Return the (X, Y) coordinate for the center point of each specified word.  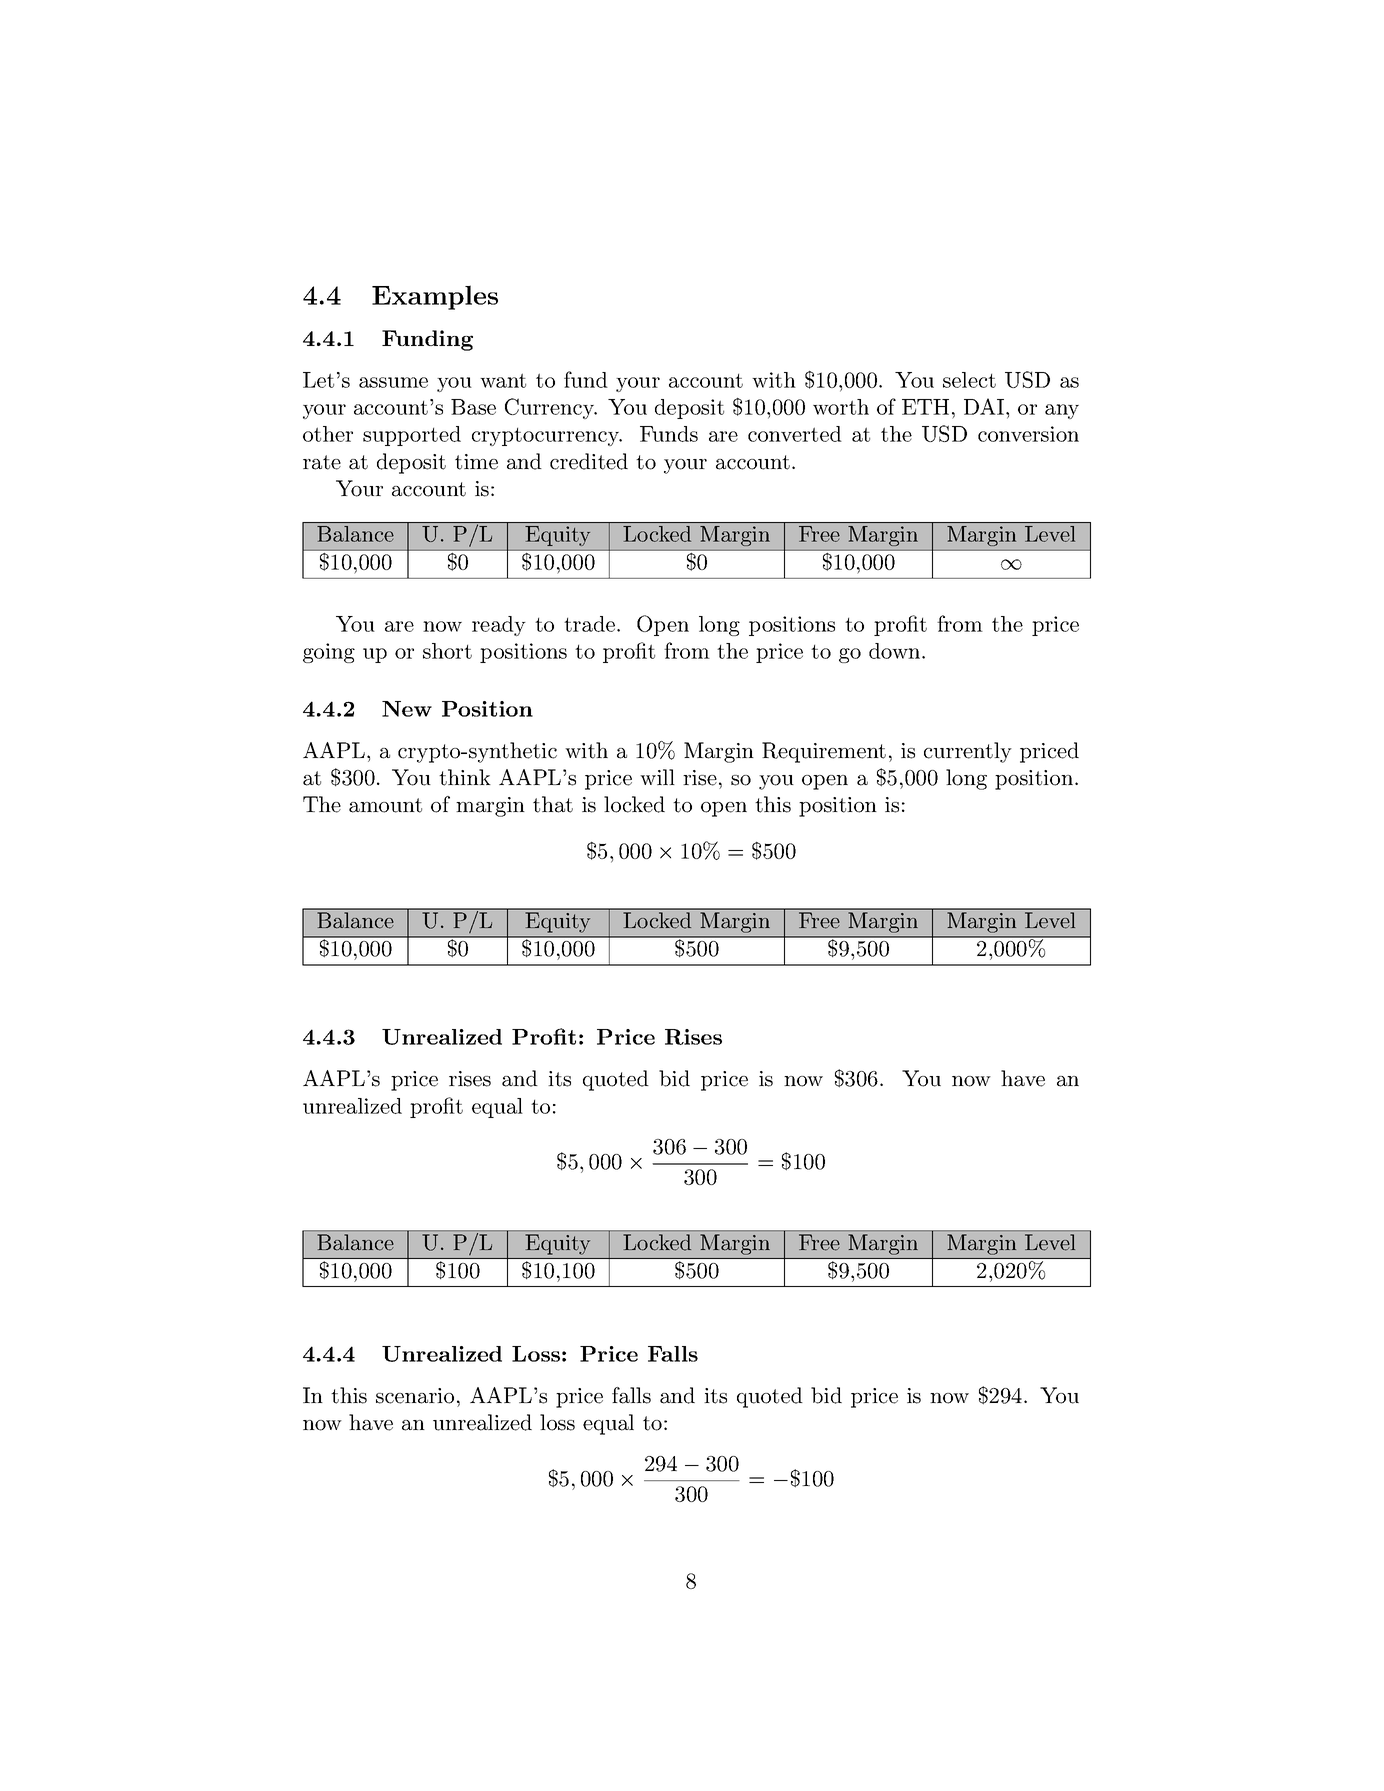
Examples (435, 297)
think (465, 777)
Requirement (824, 752)
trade (589, 624)
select (969, 380)
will (657, 777)
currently (968, 752)
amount (385, 805)
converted (795, 434)
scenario (415, 1396)
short (447, 651)
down (894, 651)
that (553, 804)
